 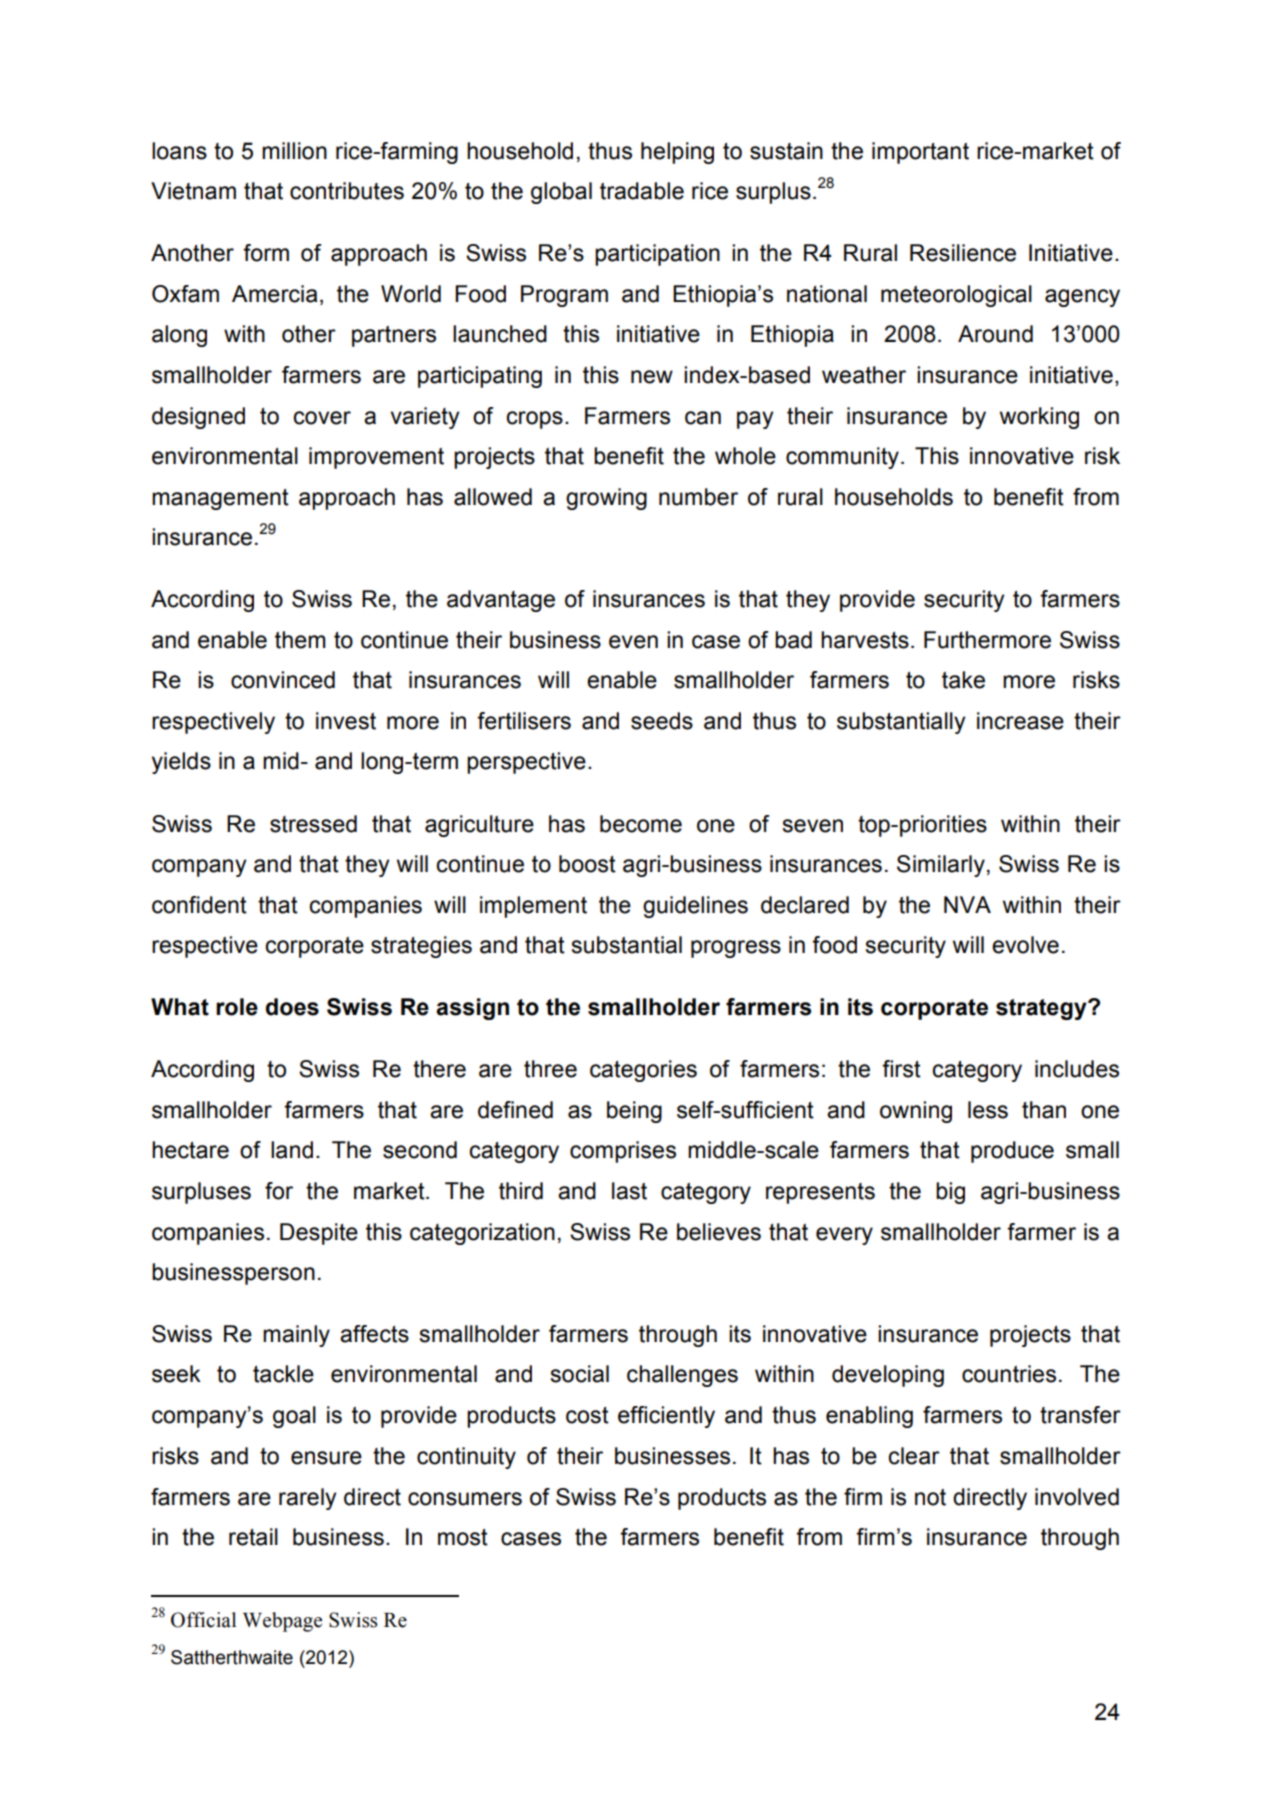 What do you see at coordinates (300, 640) in the page?
I see `them` at bounding box center [300, 640].
